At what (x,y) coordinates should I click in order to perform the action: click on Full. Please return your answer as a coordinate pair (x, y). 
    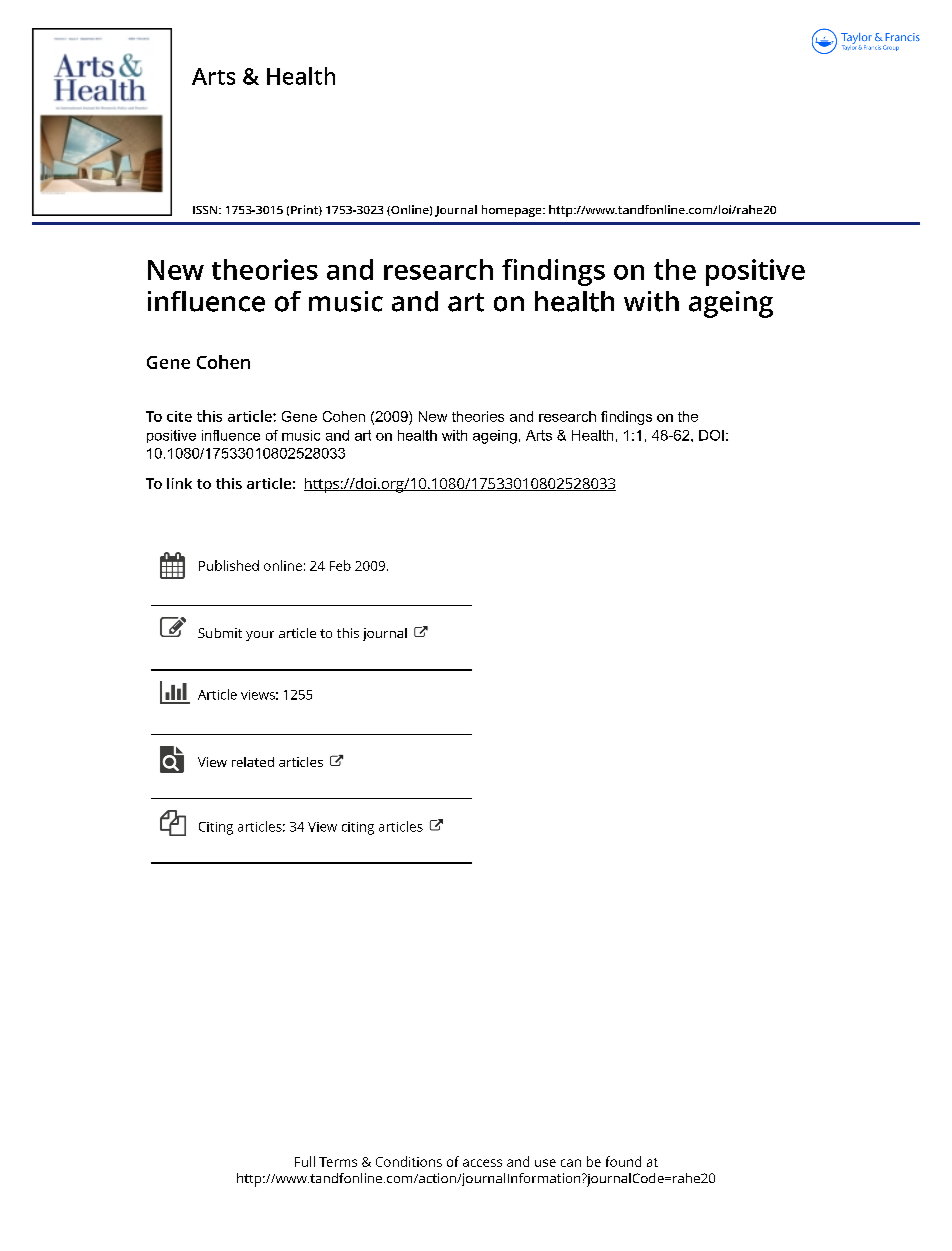
    Looking at the image, I should click on (305, 1161).
